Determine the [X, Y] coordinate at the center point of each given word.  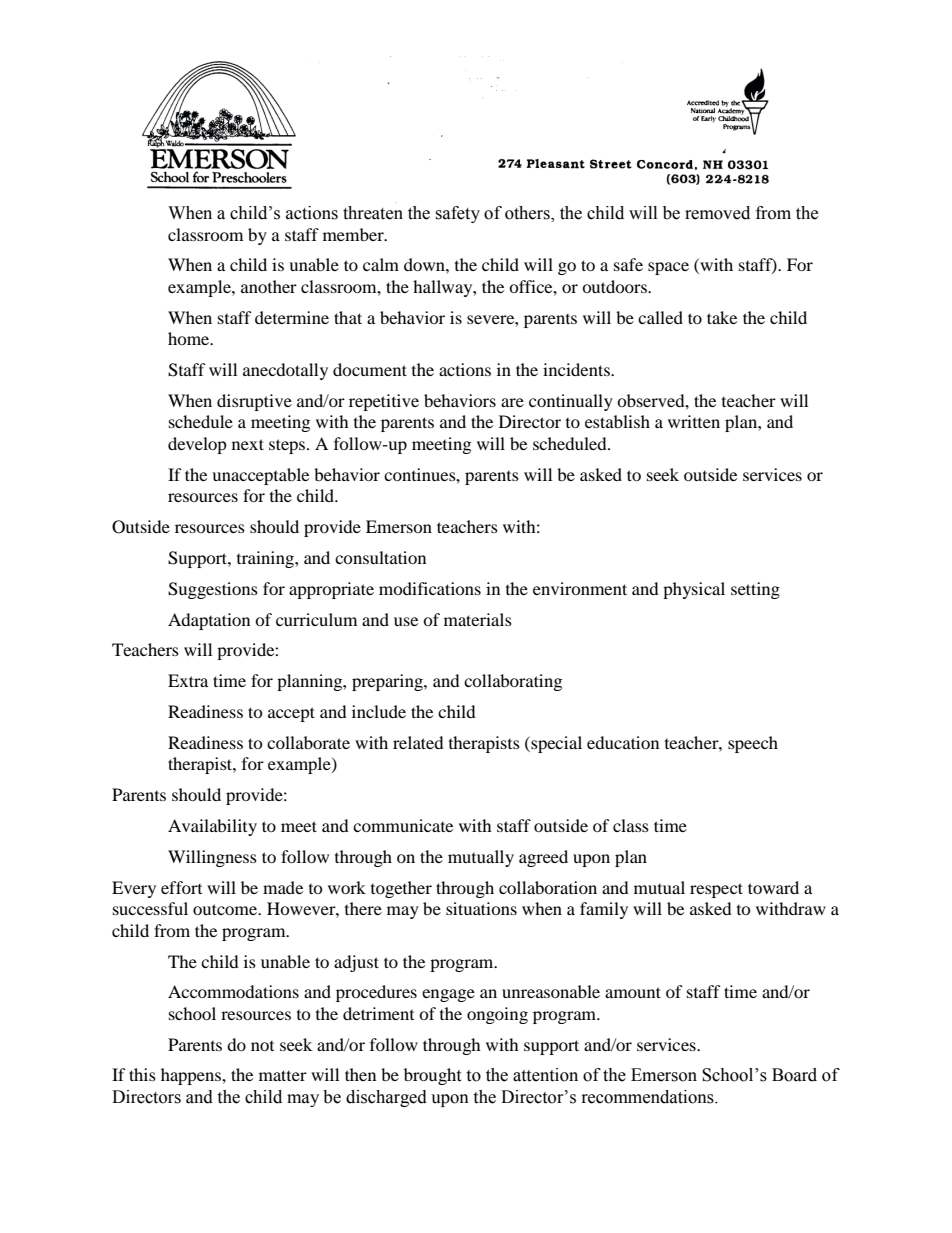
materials [478, 619]
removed [717, 213]
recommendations [649, 1097]
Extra [188, 680]
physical [694, 590]
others [528, 214]
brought [432, 1076]
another [269, 286]
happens [192, 1076]
